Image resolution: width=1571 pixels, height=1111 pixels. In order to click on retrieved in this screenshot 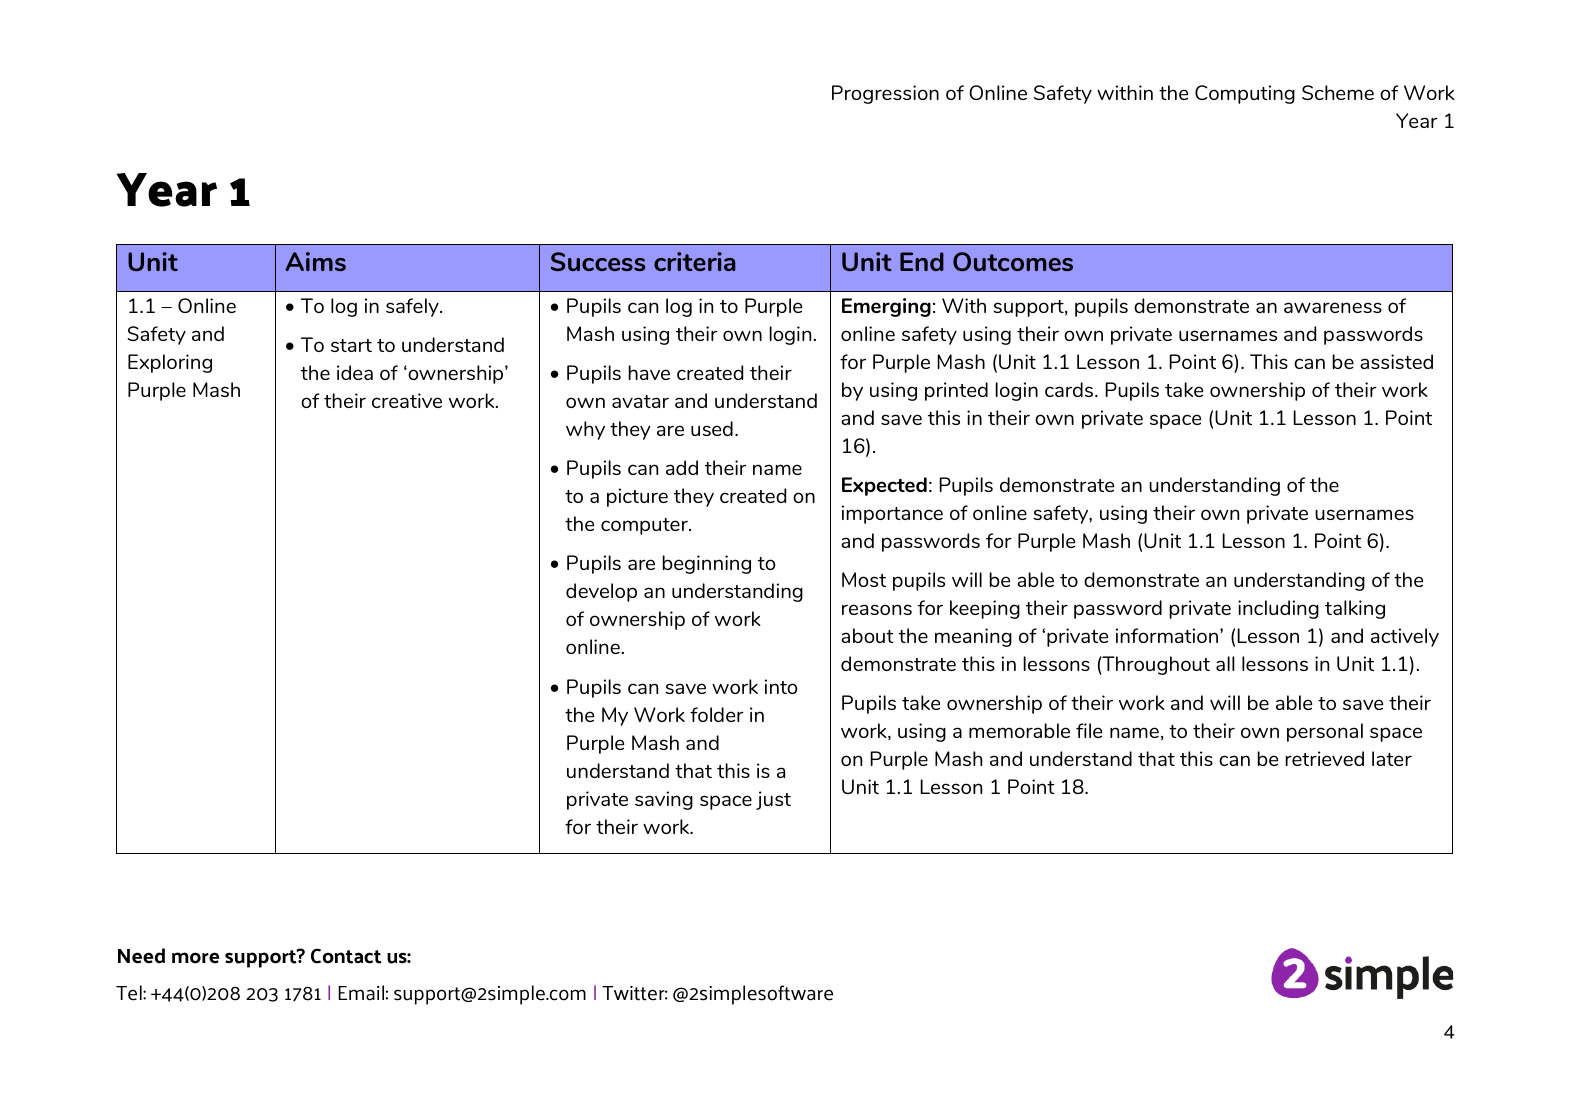, I will do `click(1324, 758)`.
